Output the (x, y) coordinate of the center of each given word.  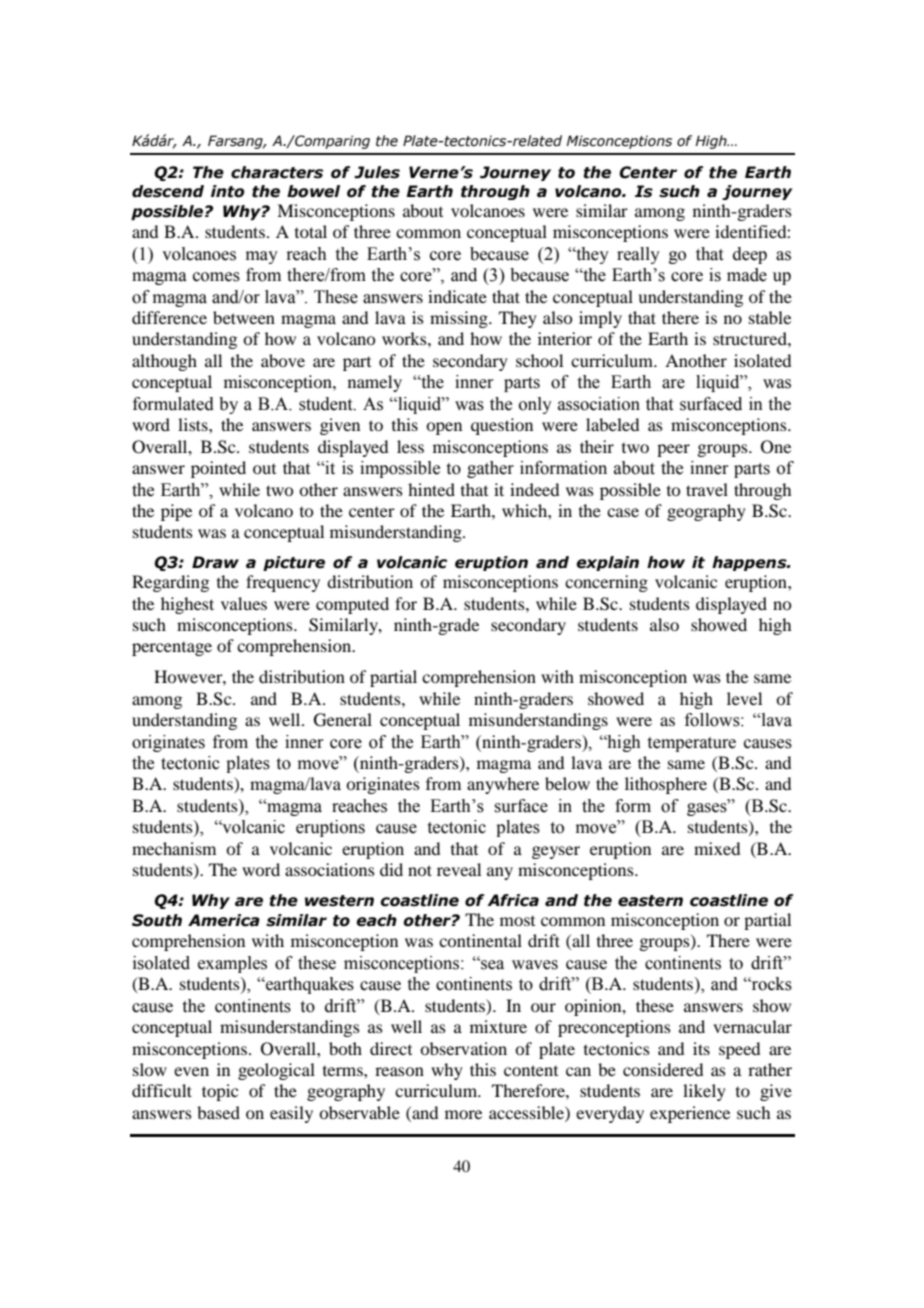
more (463, 1114)
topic (220, 1092)
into (227, 191)
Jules (377, 172)
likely (704, 1092)
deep (750, 255)
